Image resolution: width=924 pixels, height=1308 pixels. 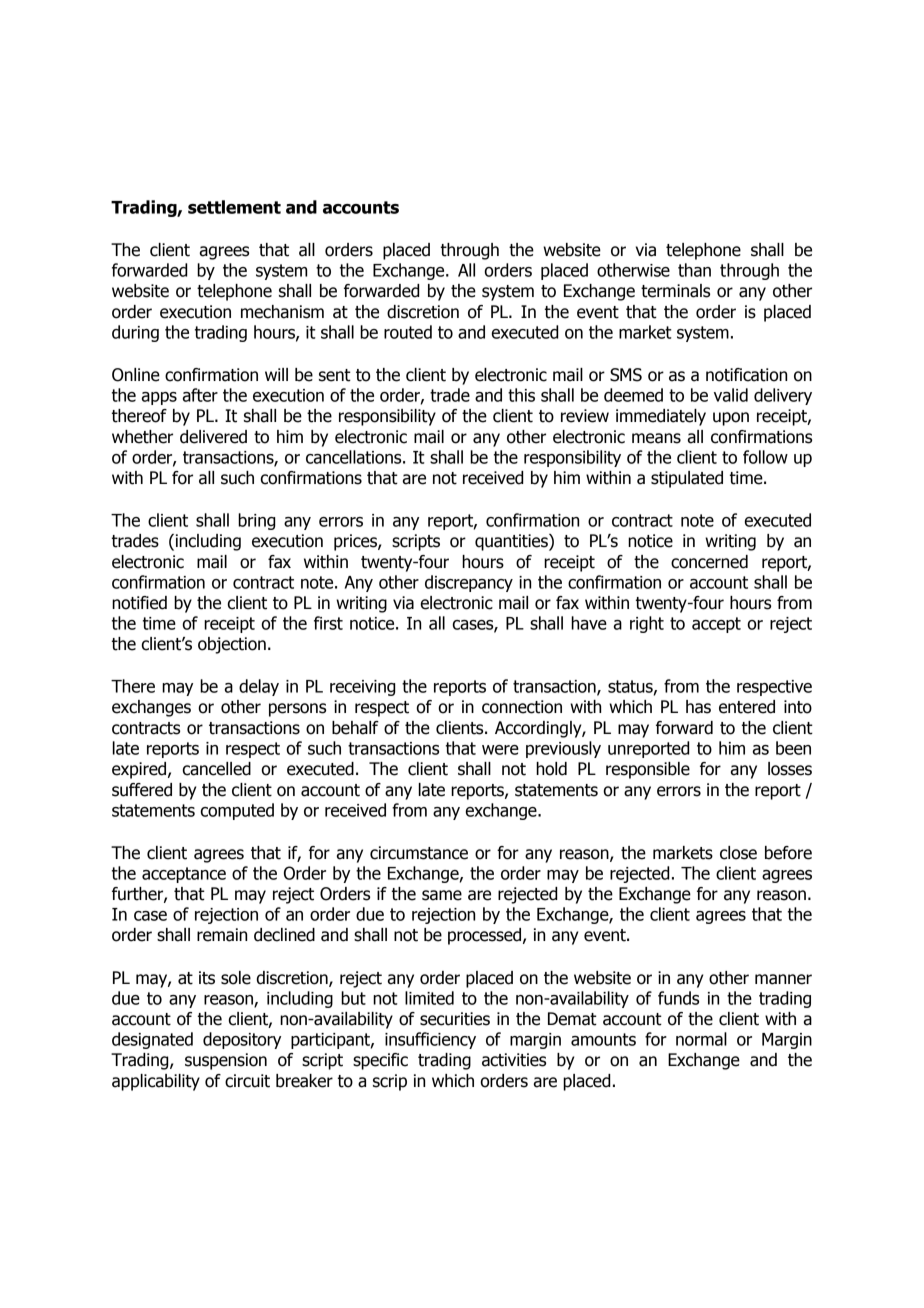 I want to click on settlement, so click(x=234, y=207).
